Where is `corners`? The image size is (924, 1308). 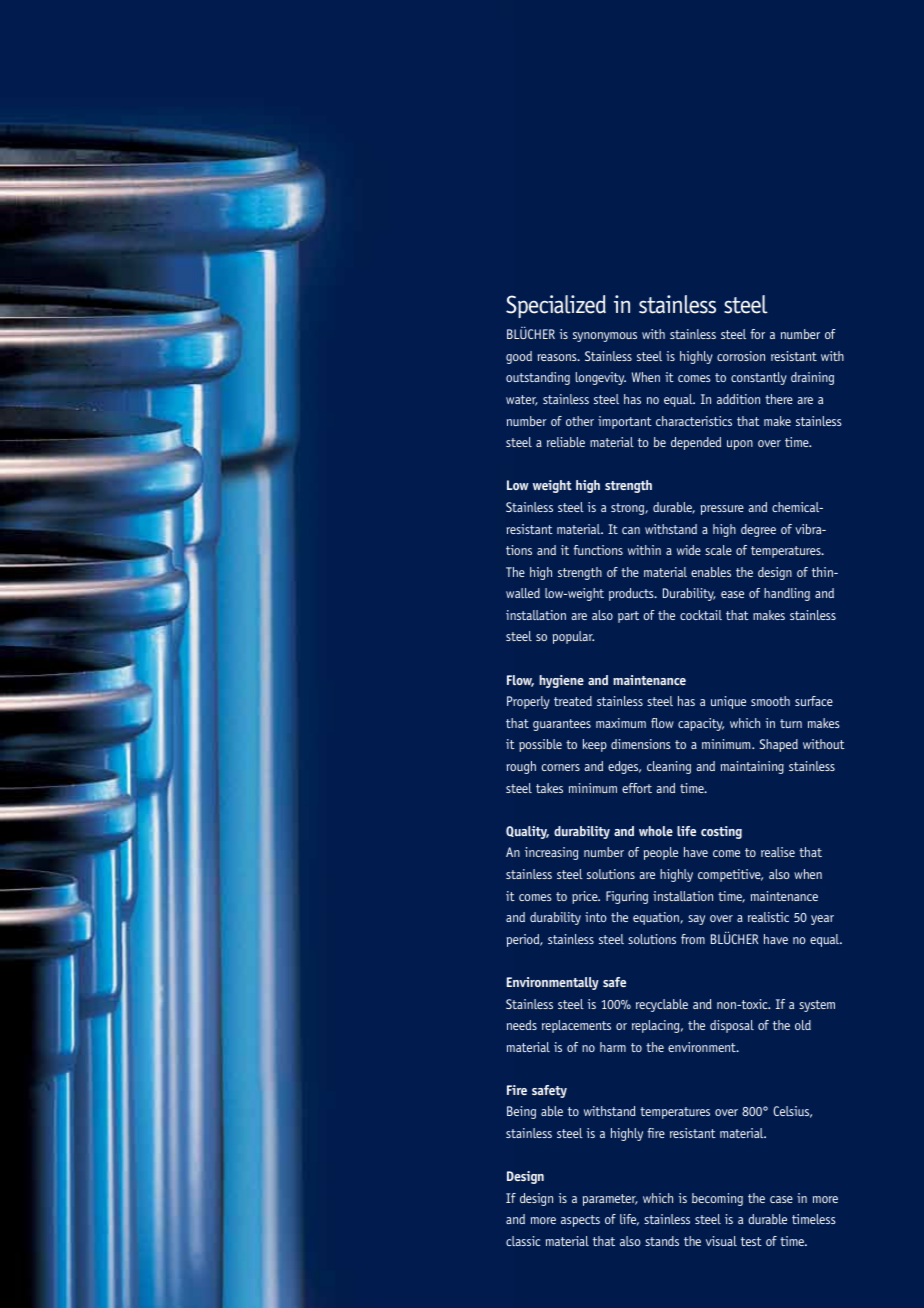
corners is located at coordinates (561, 767).
